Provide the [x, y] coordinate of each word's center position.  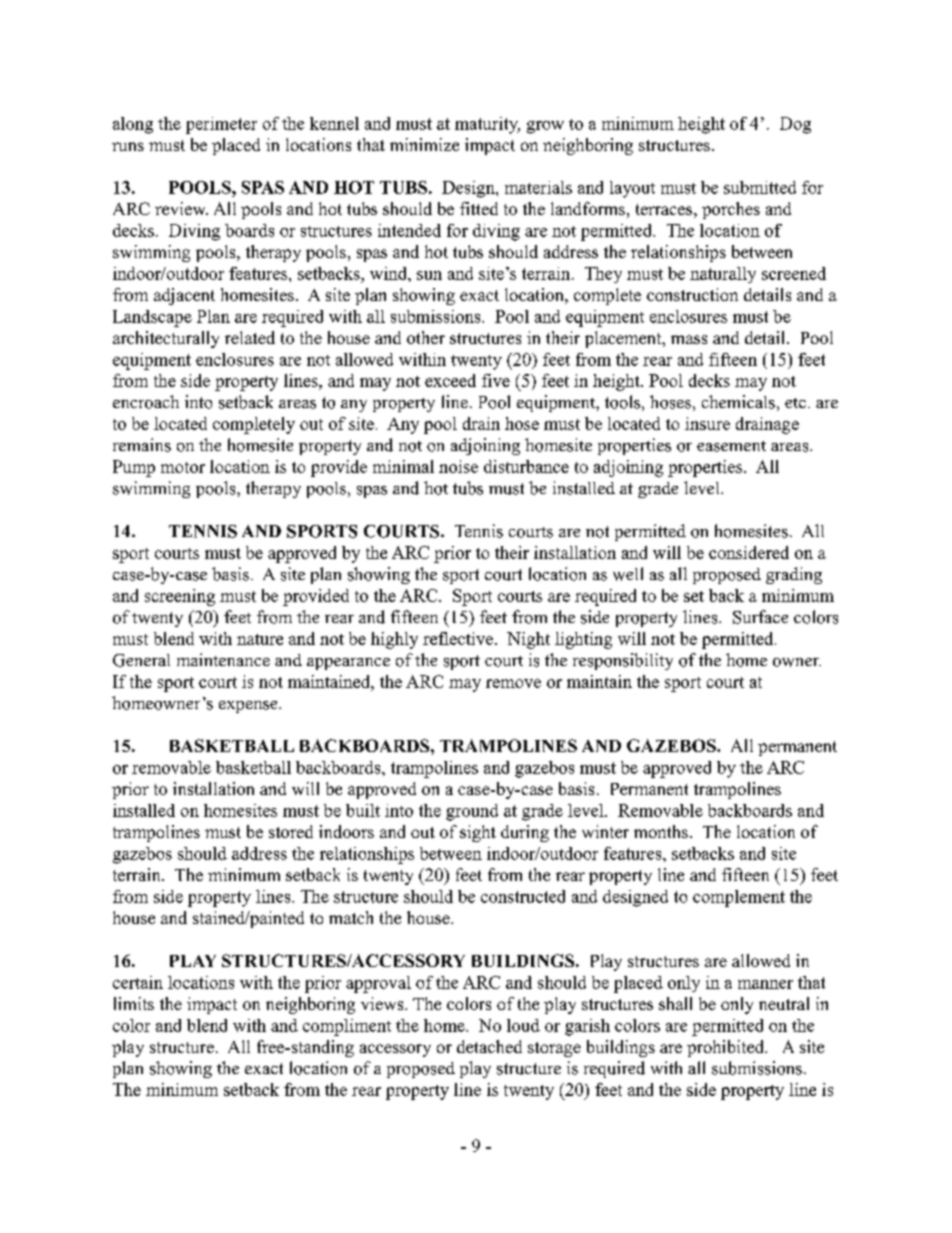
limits [134, 1003]
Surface [760, 617]
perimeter [221, 125]
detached [489, 1046]
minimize [424, 144]
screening [180, 597]
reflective [458, 638]
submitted [760, 187]
